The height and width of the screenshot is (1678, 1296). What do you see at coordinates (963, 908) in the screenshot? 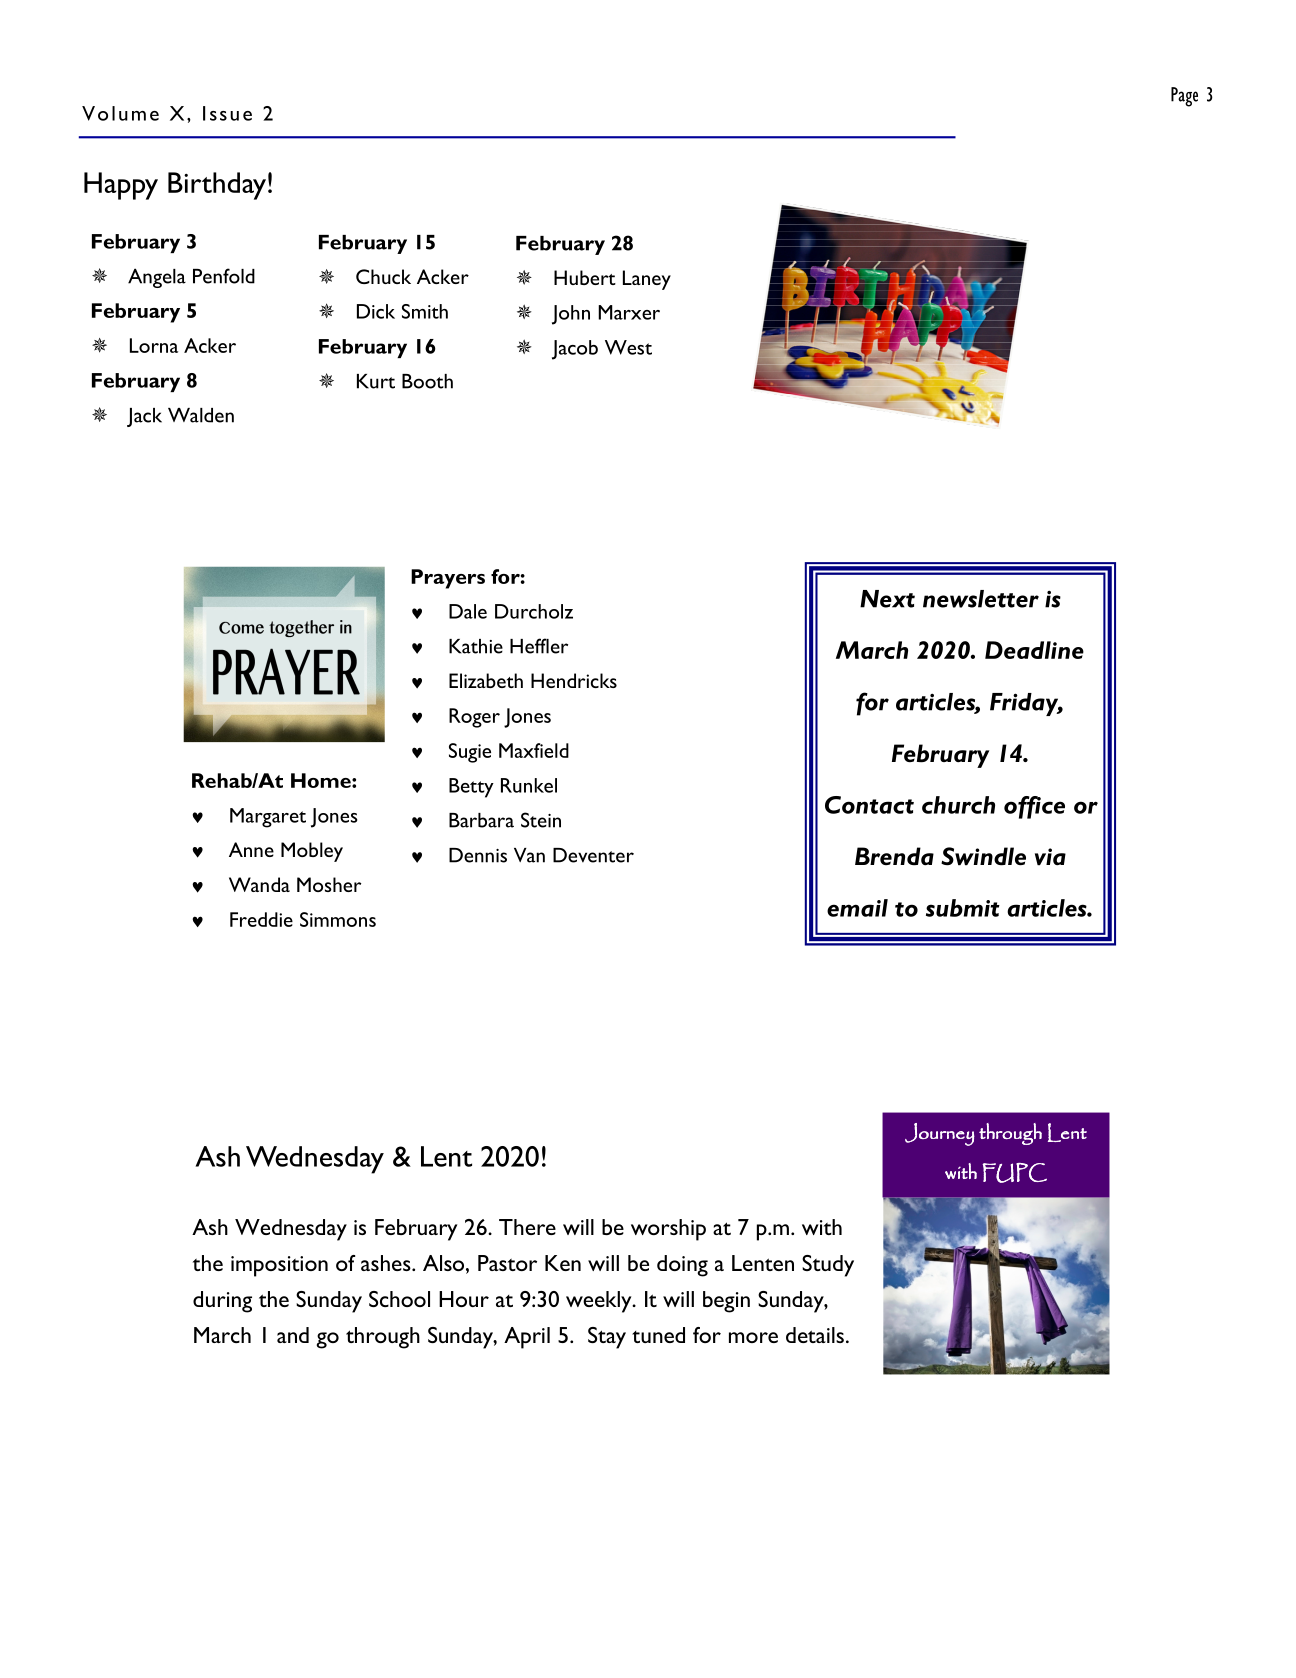
I see `submit` at bounding box center [963, 908].
